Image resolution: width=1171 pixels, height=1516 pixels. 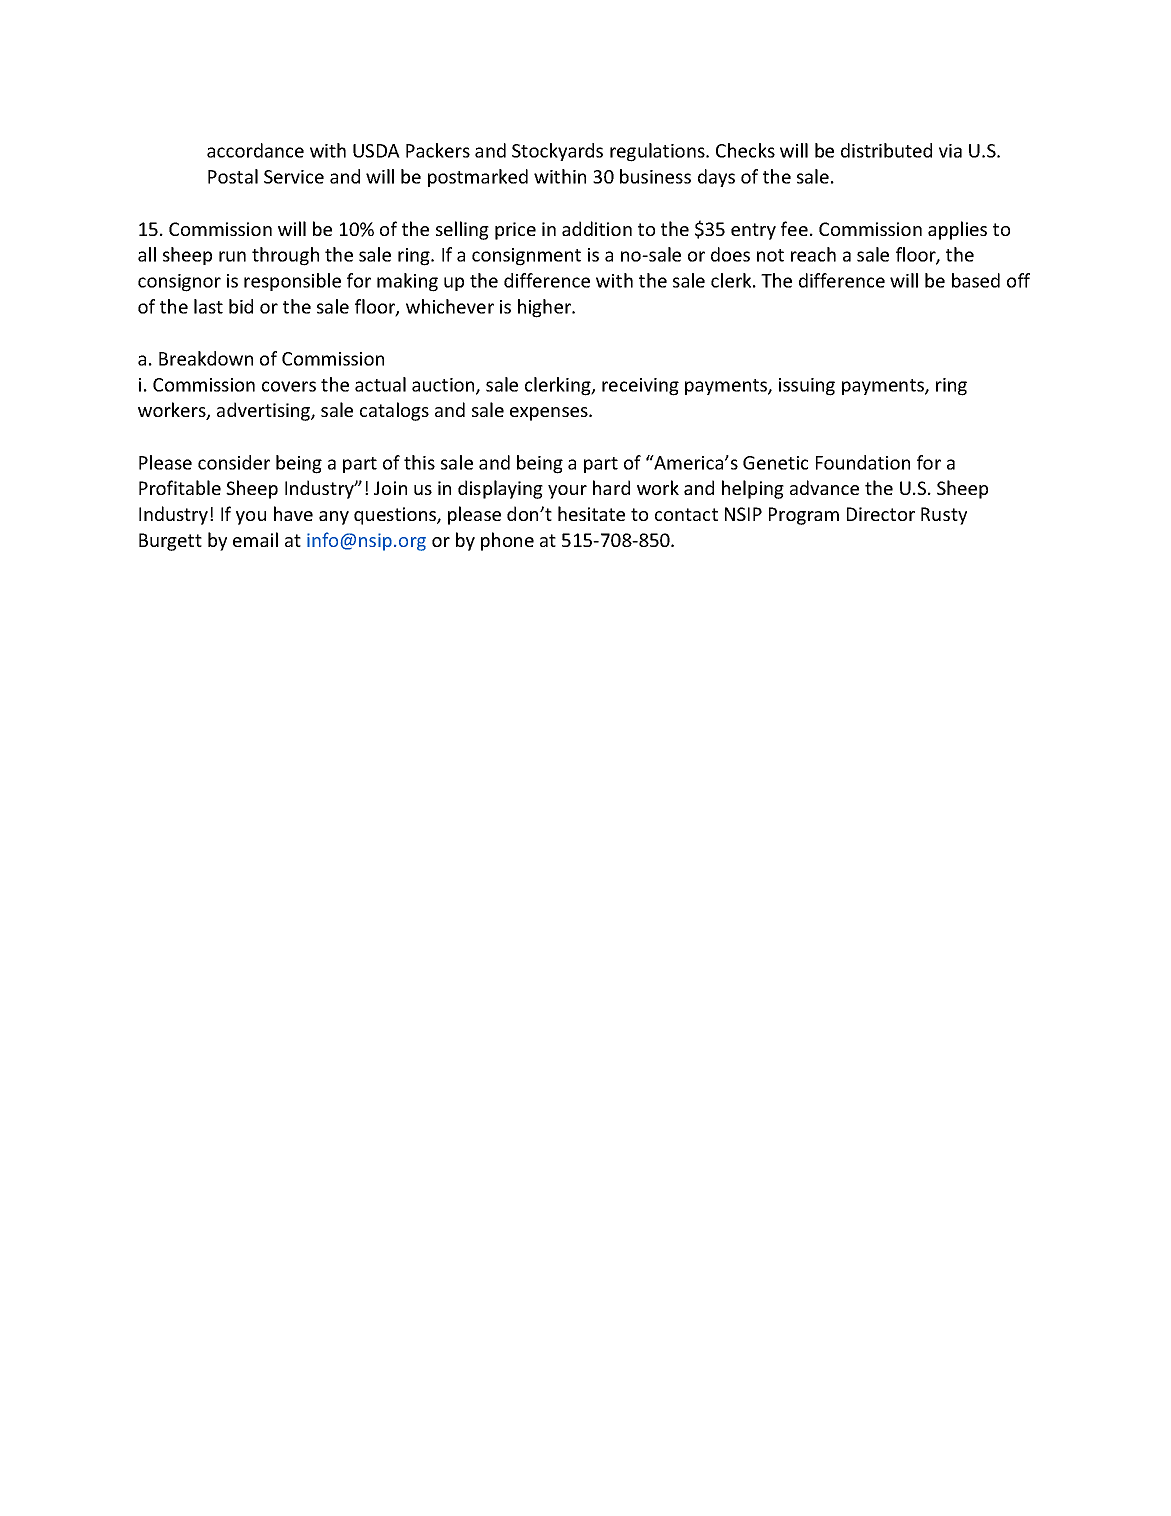 I want to click on email, so click(x=255, y=539).
